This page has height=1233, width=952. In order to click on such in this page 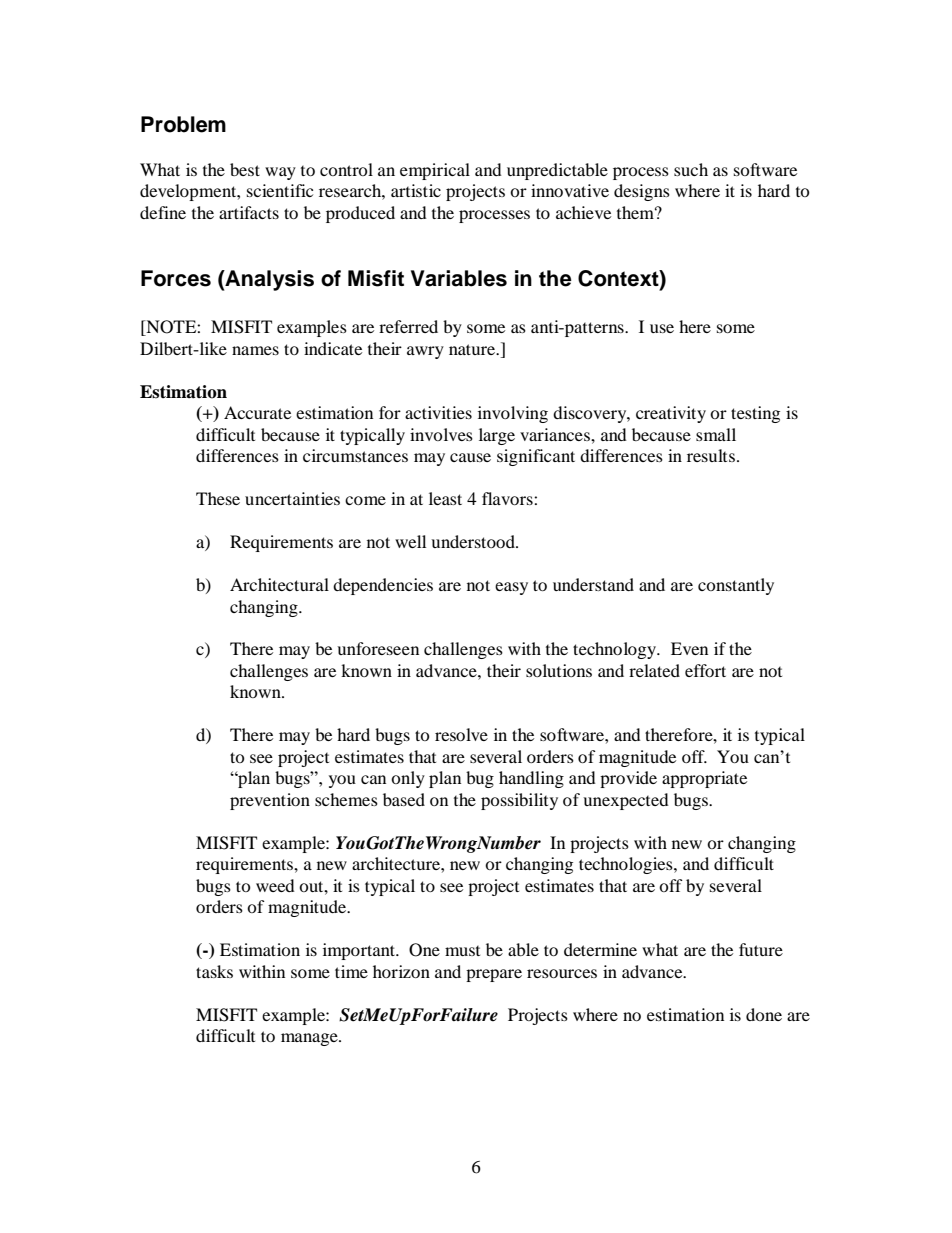, I will do `click(691, 169)`.
